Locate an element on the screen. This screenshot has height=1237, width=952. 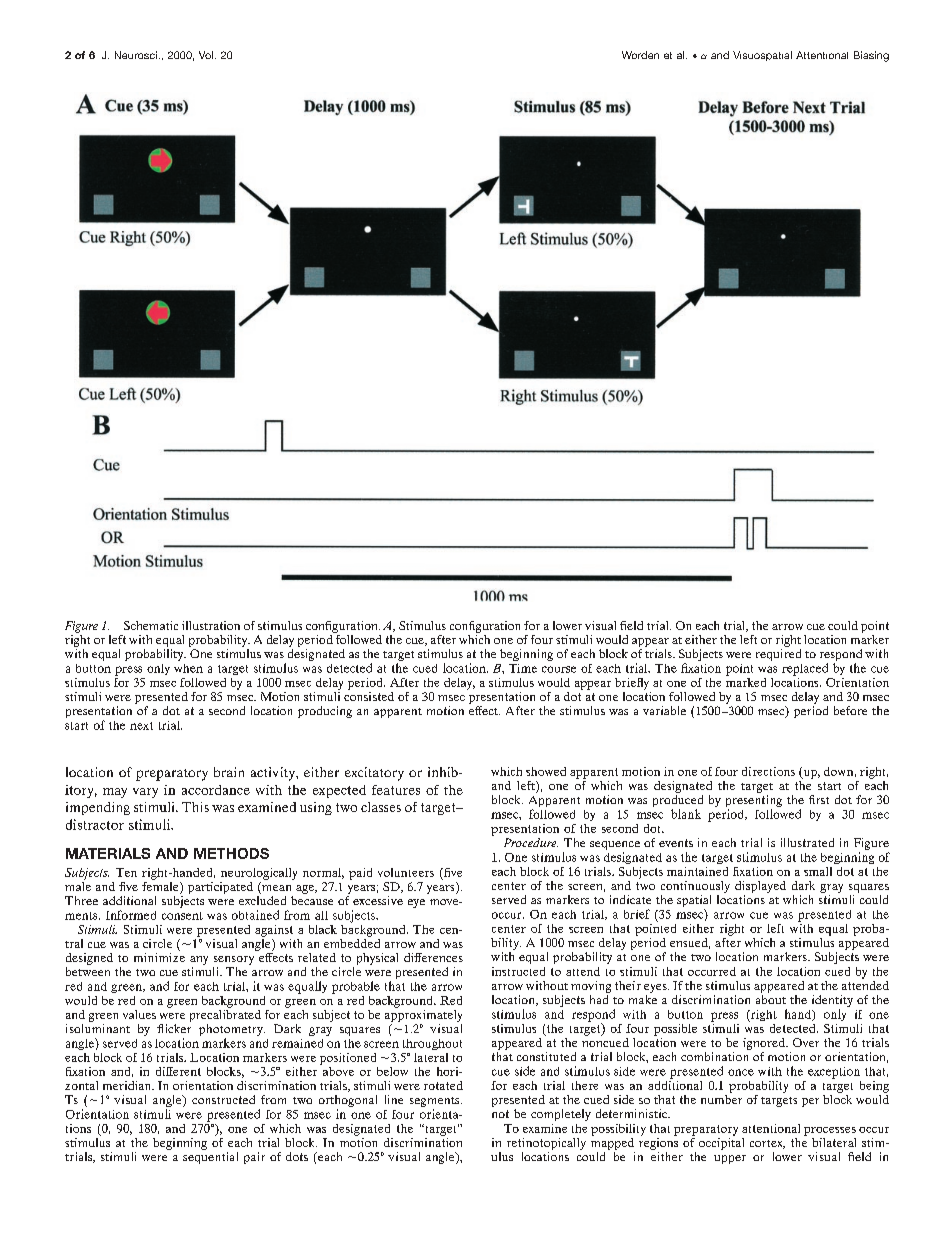
Neurosci is located at coordinates (136, 55).
